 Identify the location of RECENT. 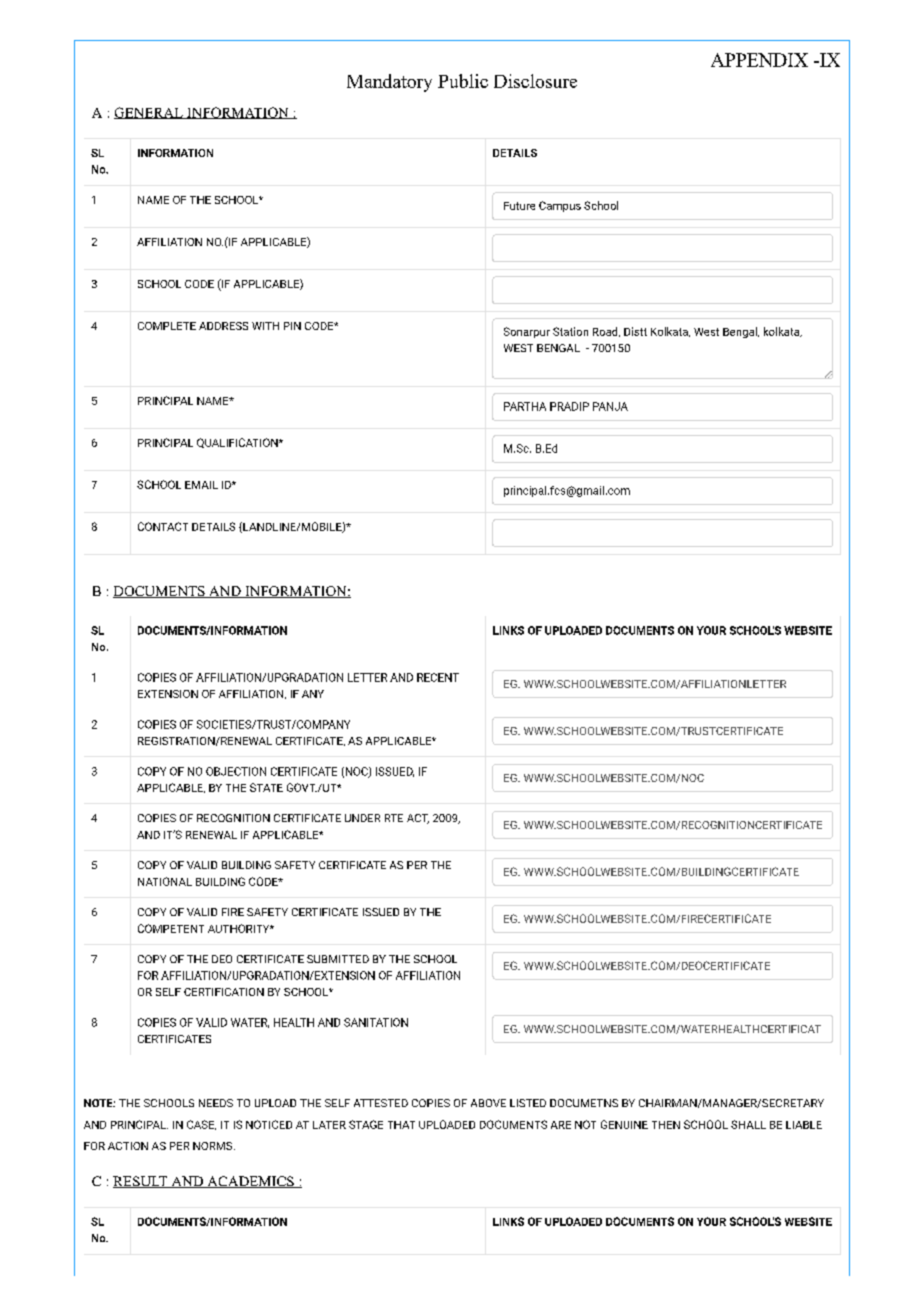
(438, 677).
